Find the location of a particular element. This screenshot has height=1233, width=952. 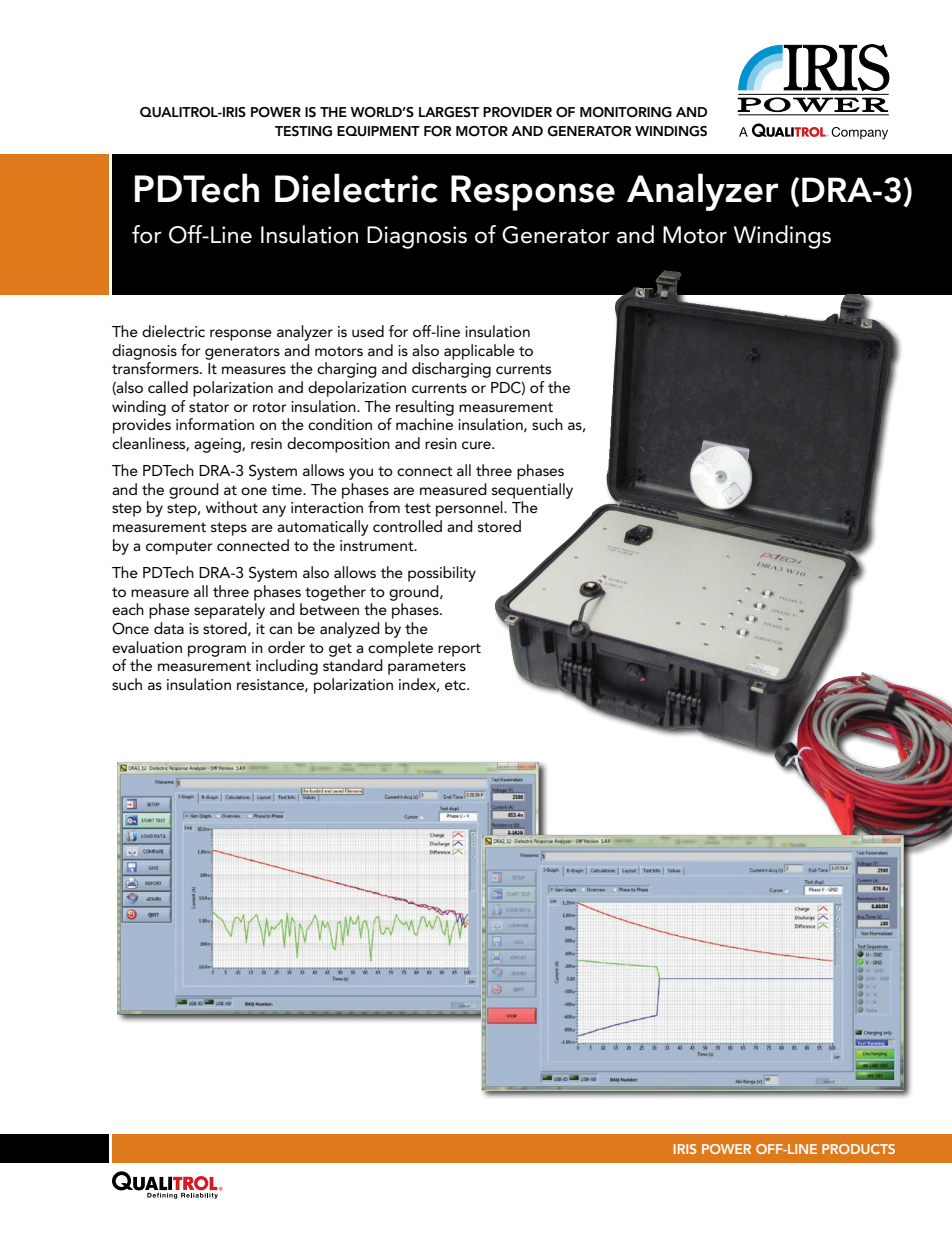

including is located at coordinates (287, 667).
